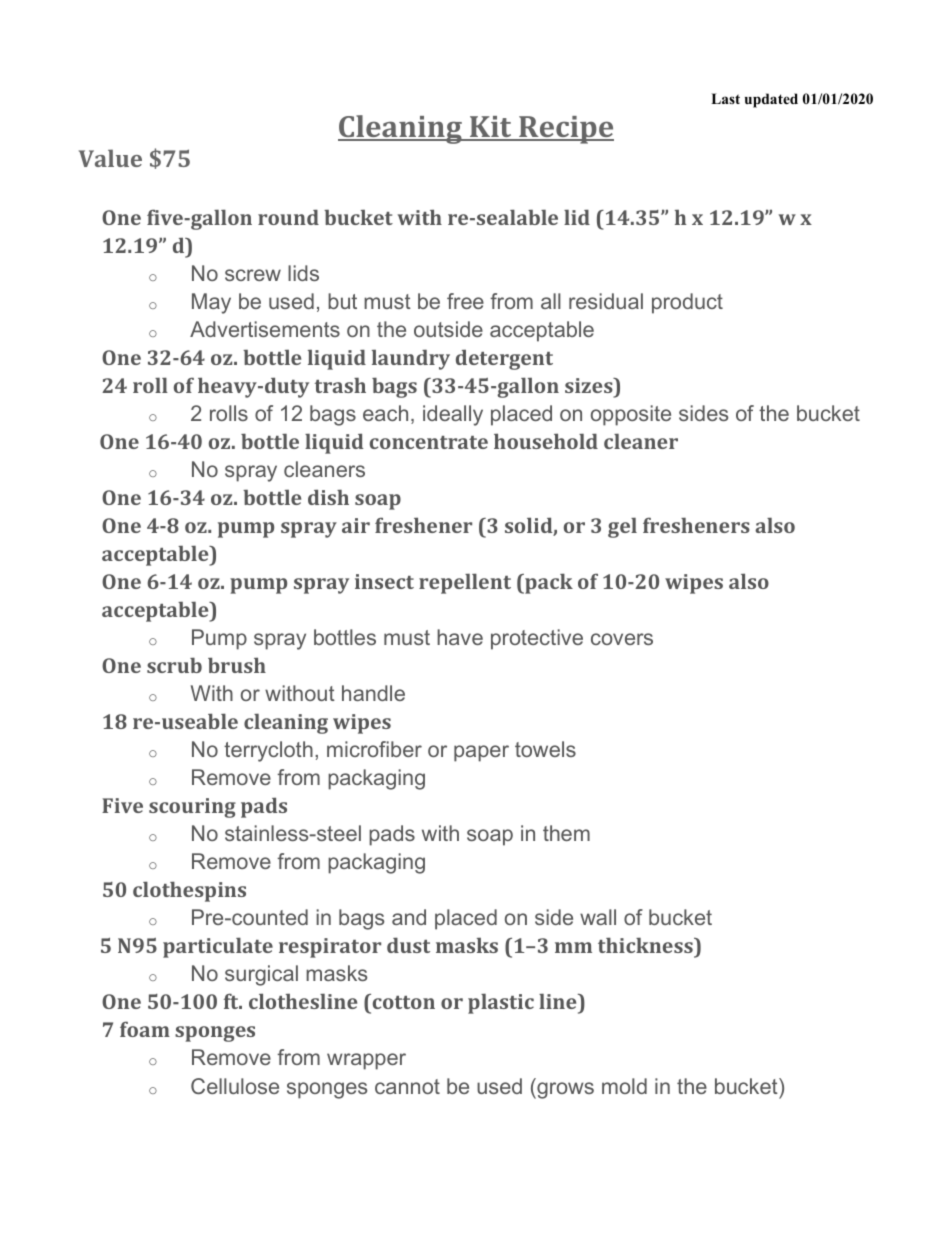  What do you see at coordinates (235, 1086) in the screenshot?
I see `Cellulose` at bounding box center [235, 1086].
